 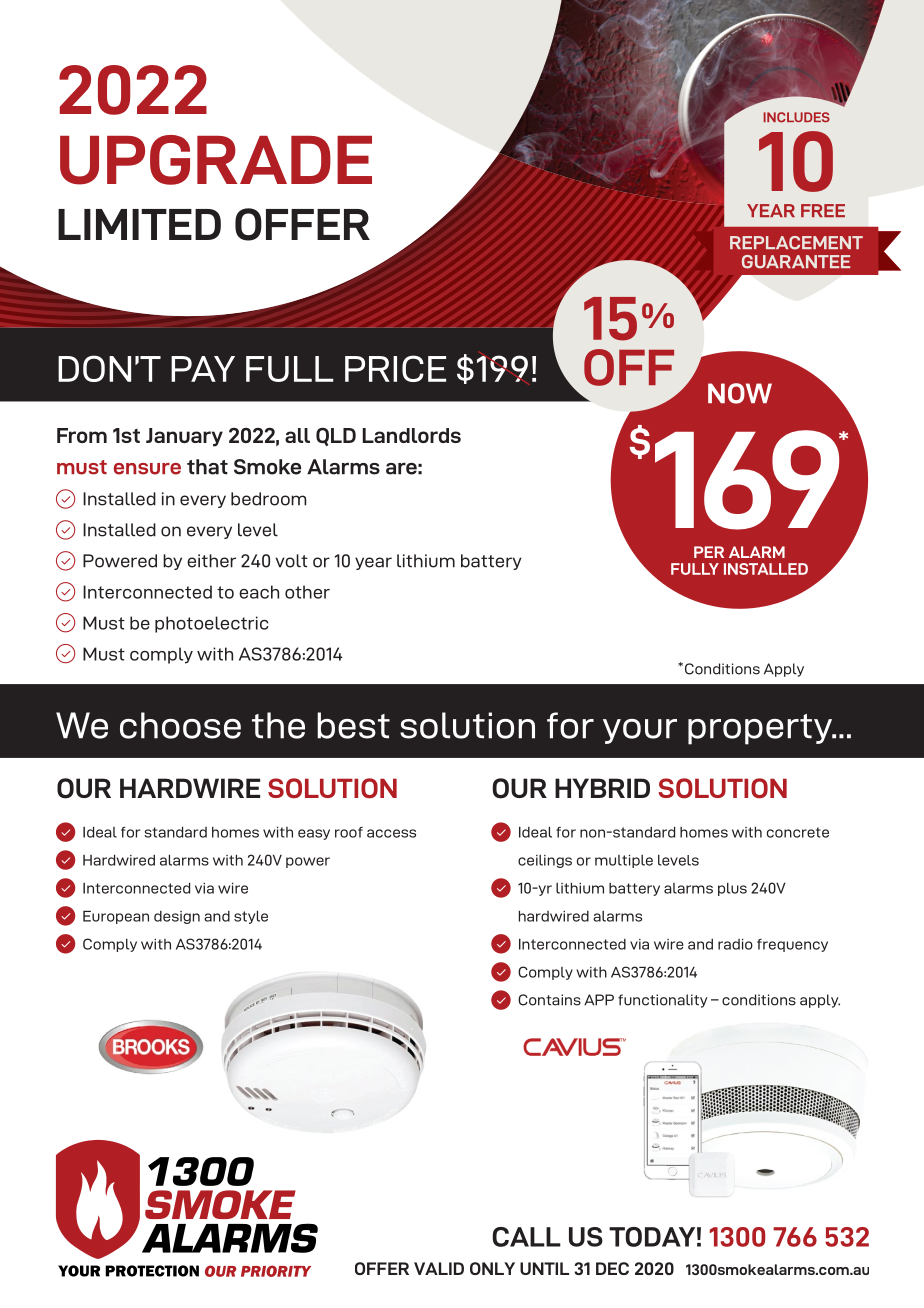 What do you see at coordinates (184, 437) in the screenshot?
I see `January` at bounding box center [184, 437].
